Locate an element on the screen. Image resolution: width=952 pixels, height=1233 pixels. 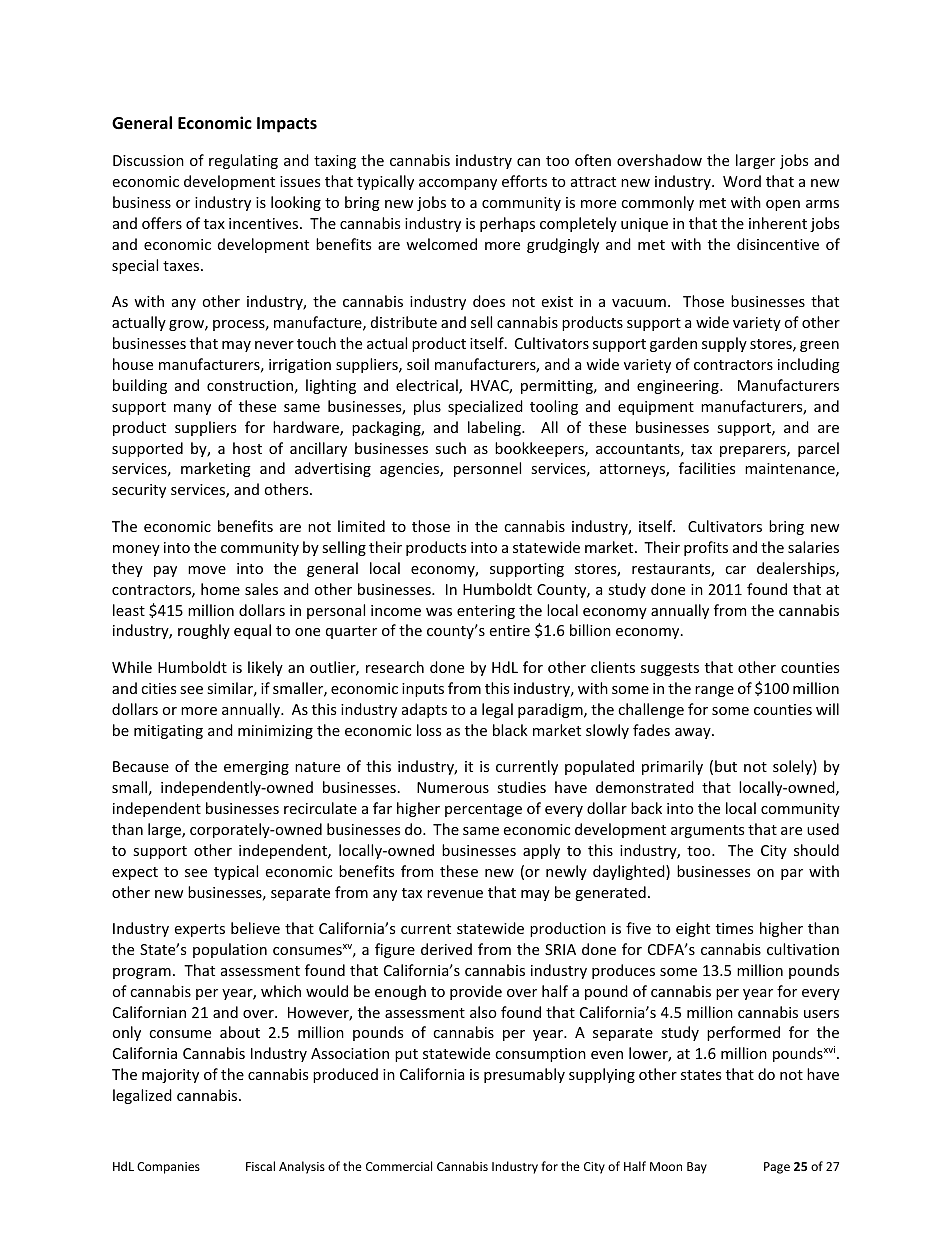
Companies is located at coordinates (168, 1168).
